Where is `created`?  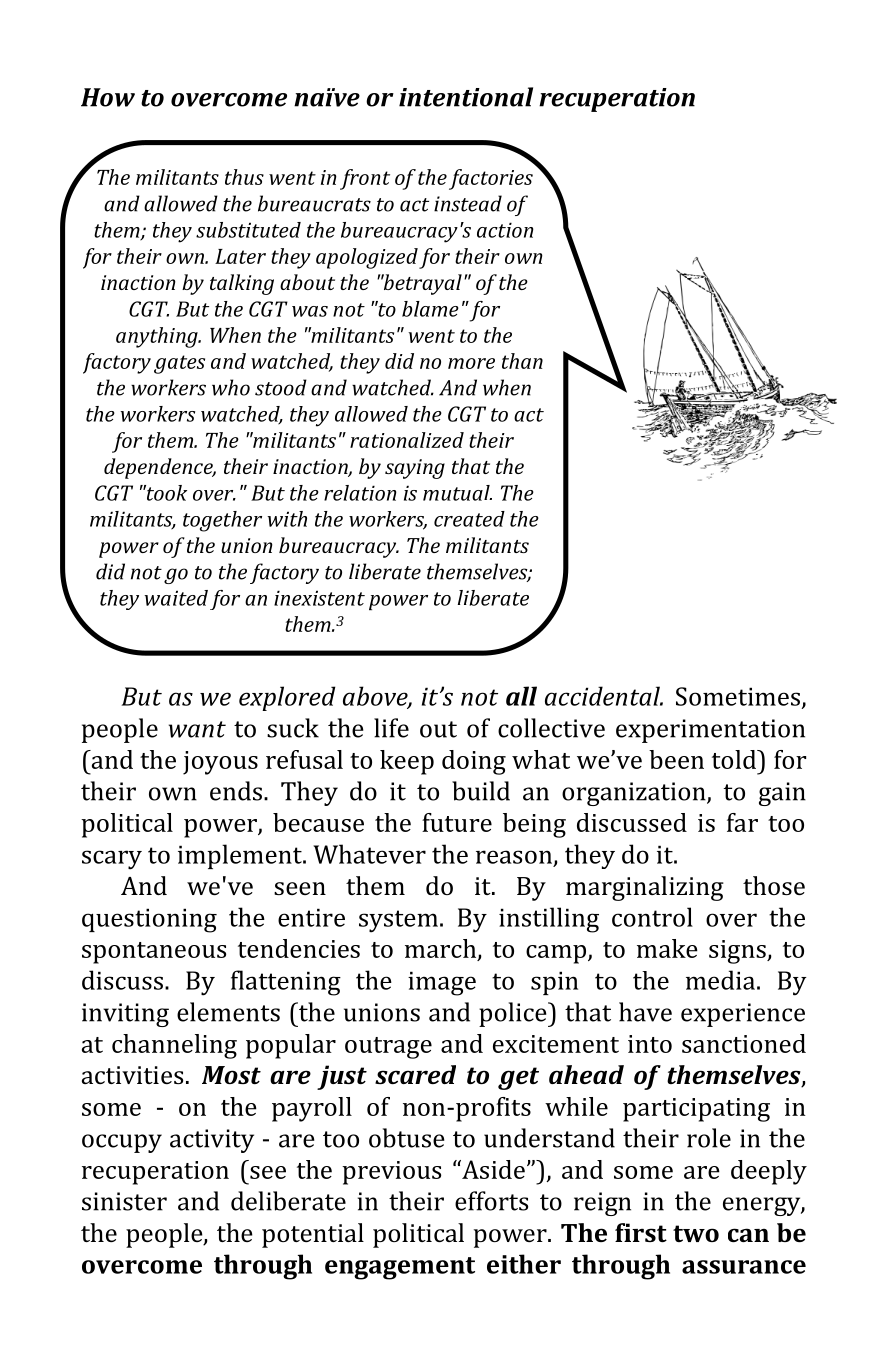
created is located at coordinates (469, 519).
